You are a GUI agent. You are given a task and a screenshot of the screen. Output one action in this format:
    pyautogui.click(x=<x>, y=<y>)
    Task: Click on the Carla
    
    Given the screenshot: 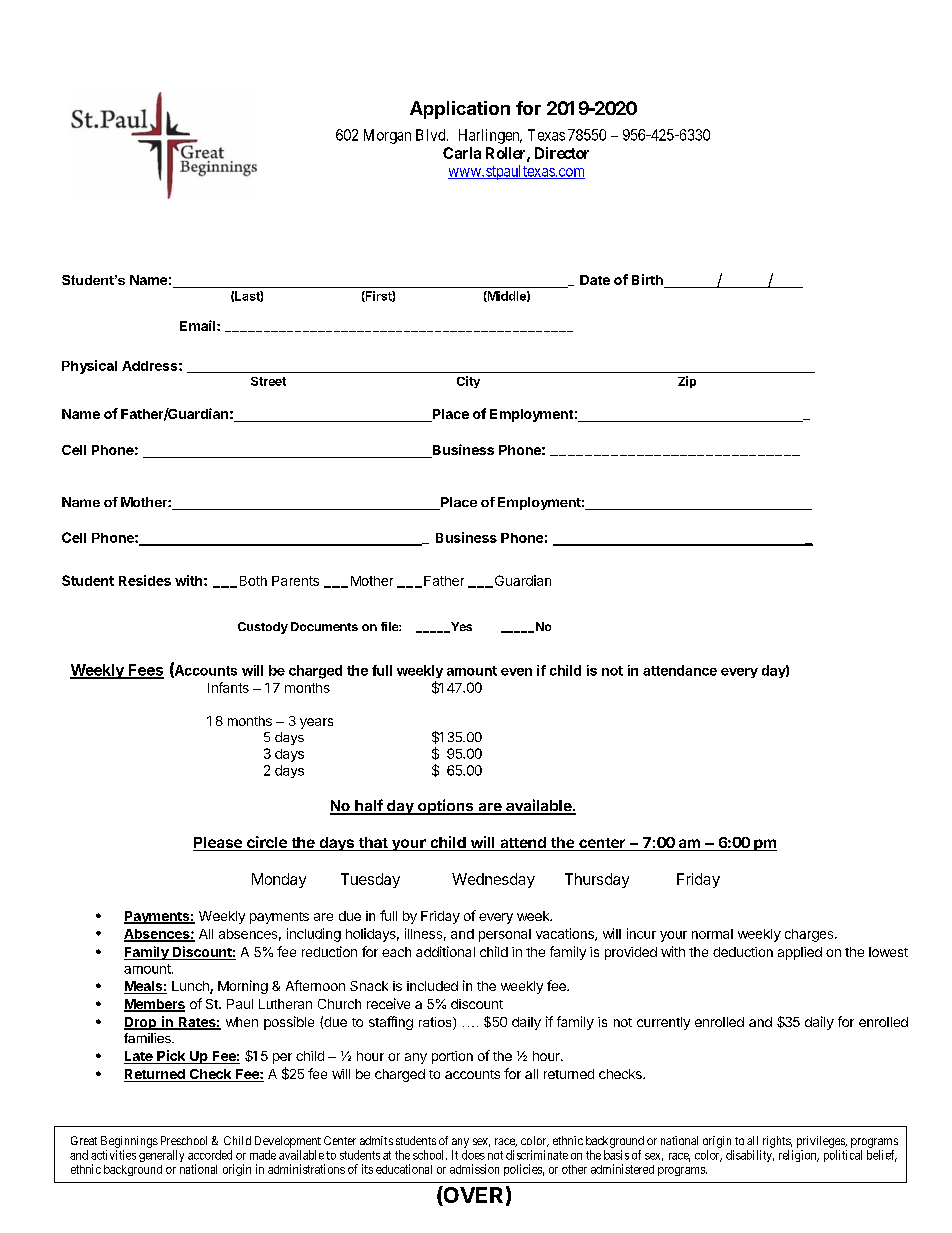 What is the action you would take?
    pyautogui.click(x=462, y=153)
